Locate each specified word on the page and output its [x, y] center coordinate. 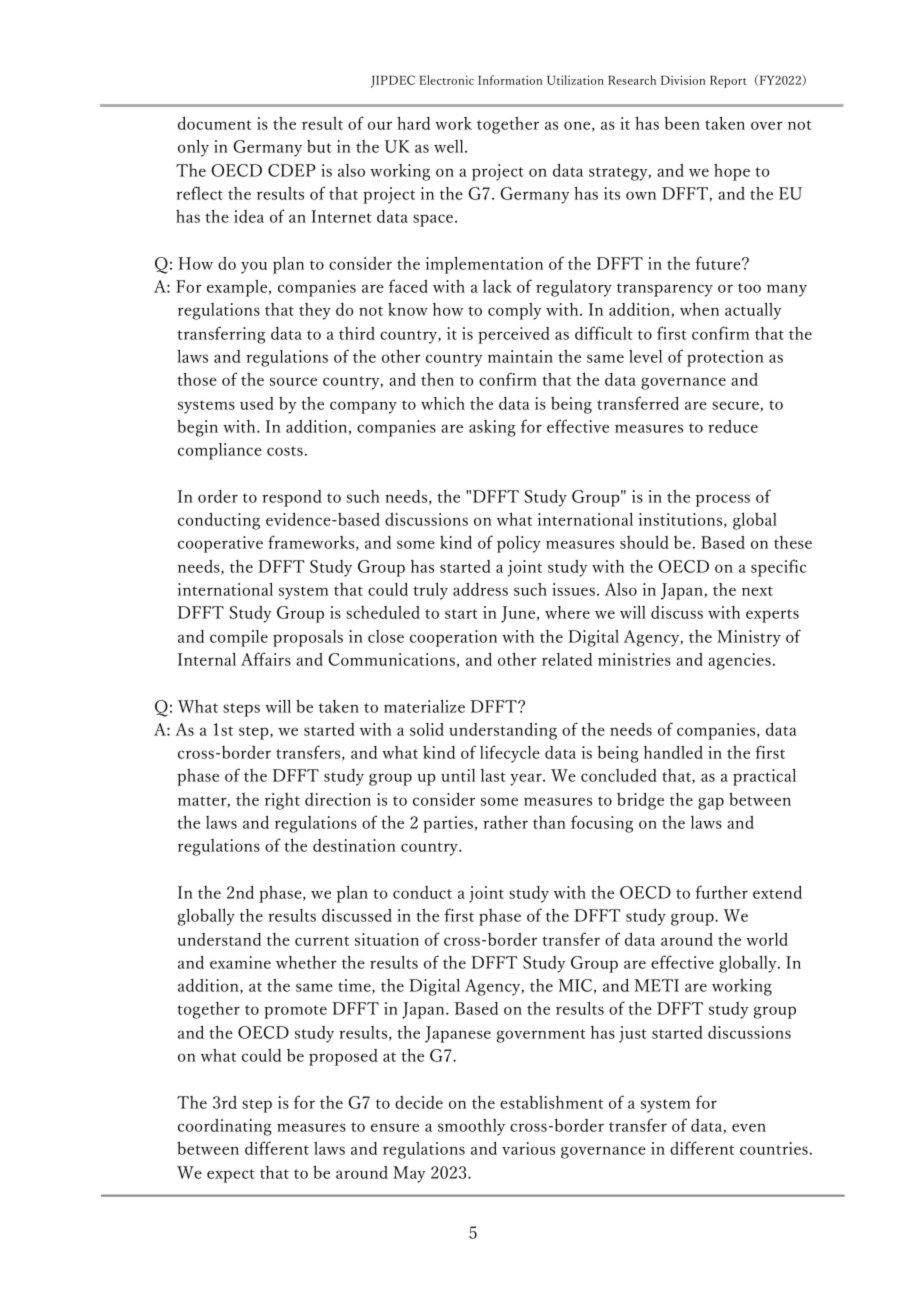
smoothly [471, 1127]
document [215, 123]
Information [510, 80]
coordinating [225, 1127]
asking [492, 428]
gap [711, 803]
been [682, 123]
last [493, 775]
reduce [733, 426]
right [282, 801]
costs [285, 451]
